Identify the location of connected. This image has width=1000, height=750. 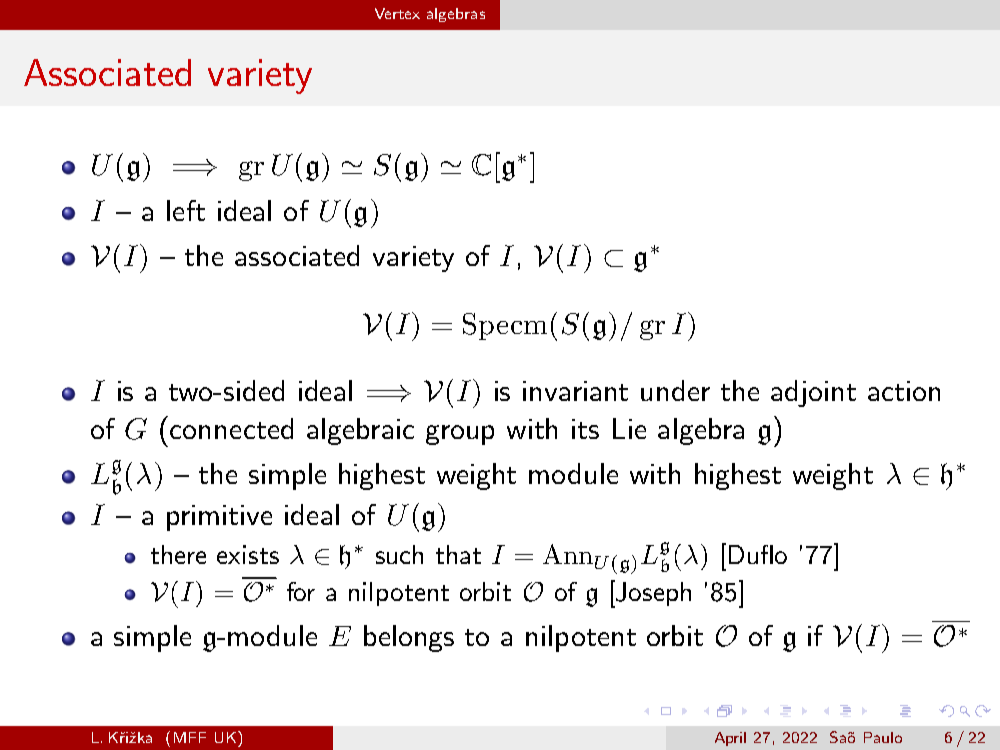
(231, 428).
